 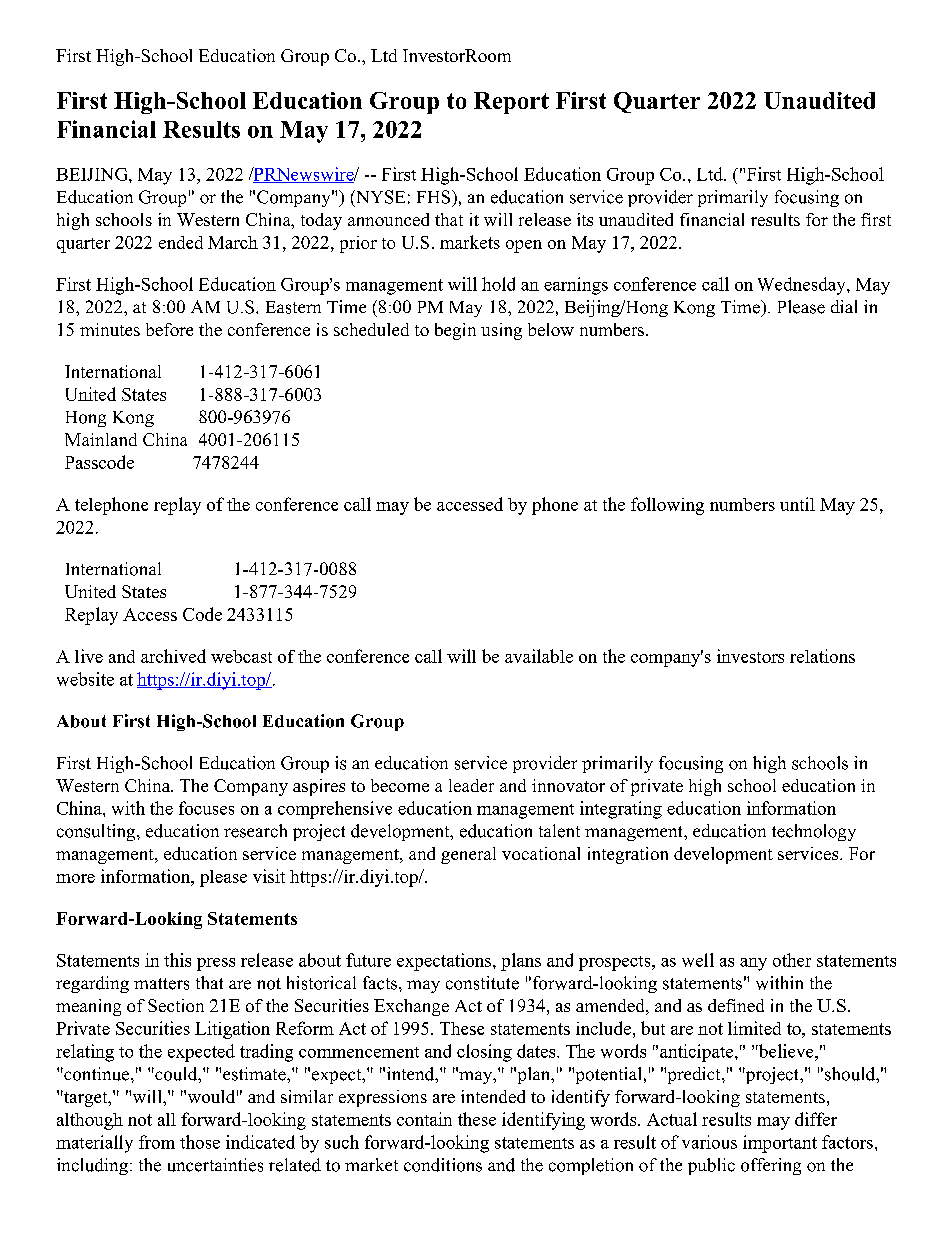 What do you see at coordinates (780, 1144) in the screenshot?
I see `important` at bounding box center [780, 1144].
